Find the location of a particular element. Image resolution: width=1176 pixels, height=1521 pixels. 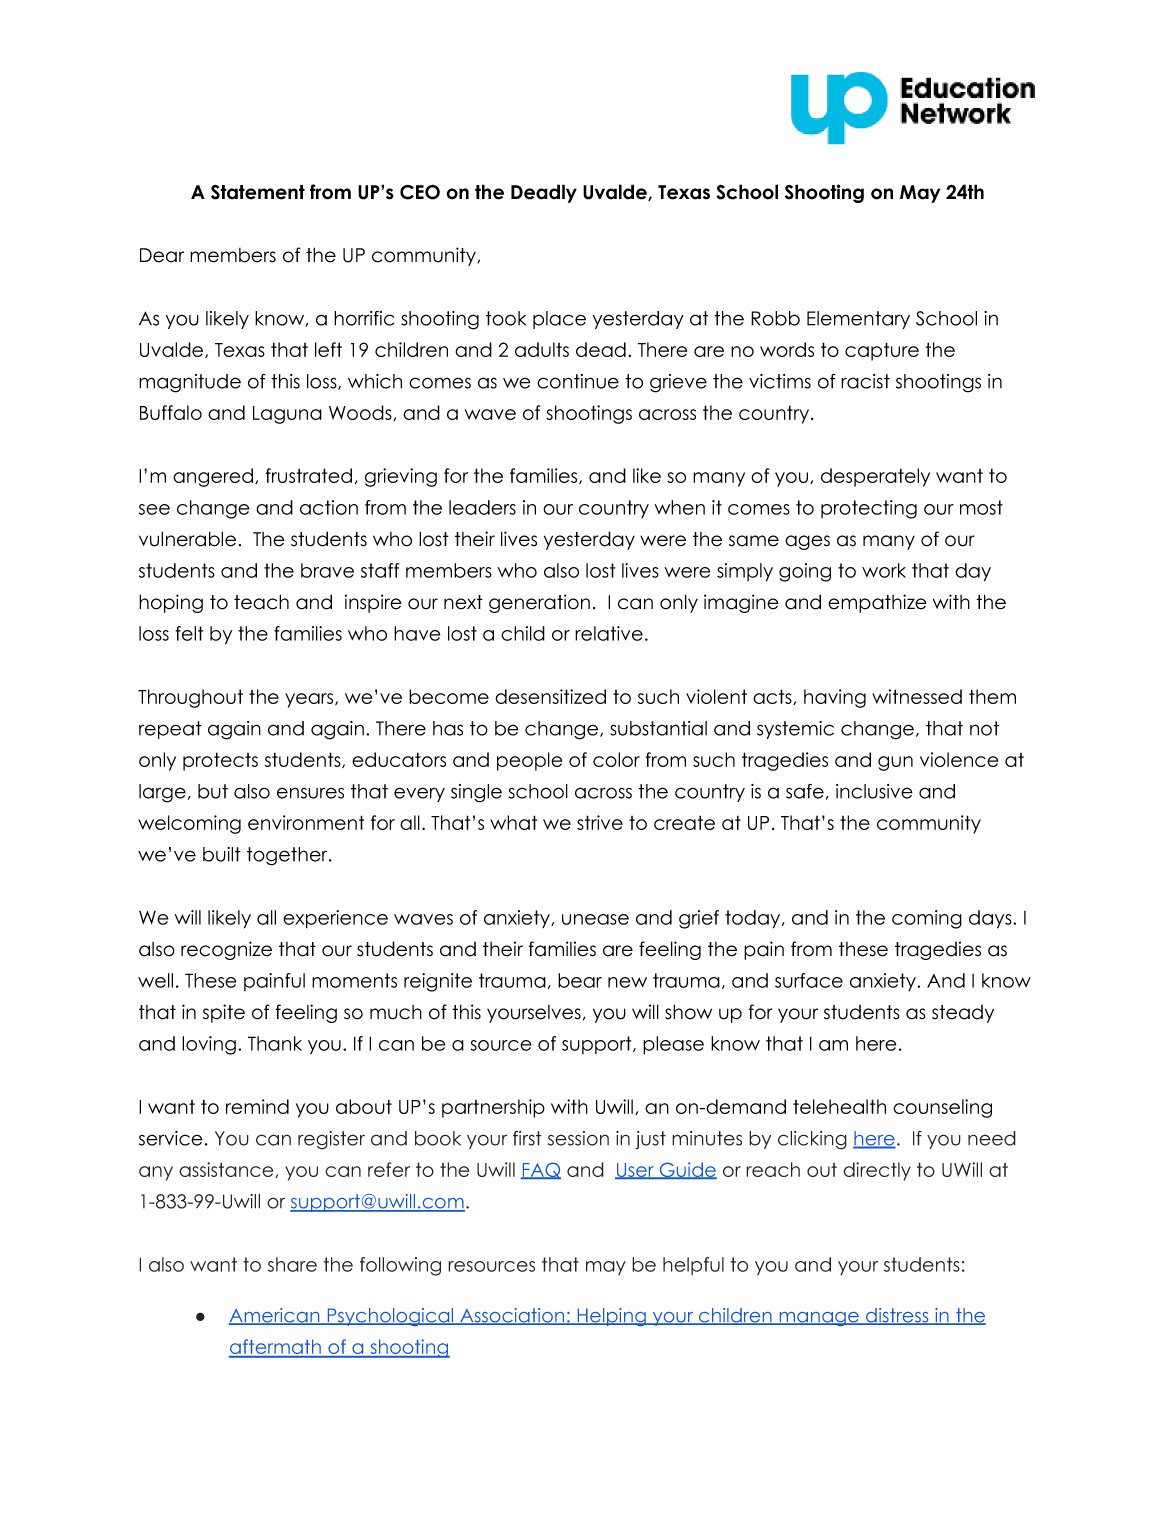

remind is located at coordinates (257, 1106).
